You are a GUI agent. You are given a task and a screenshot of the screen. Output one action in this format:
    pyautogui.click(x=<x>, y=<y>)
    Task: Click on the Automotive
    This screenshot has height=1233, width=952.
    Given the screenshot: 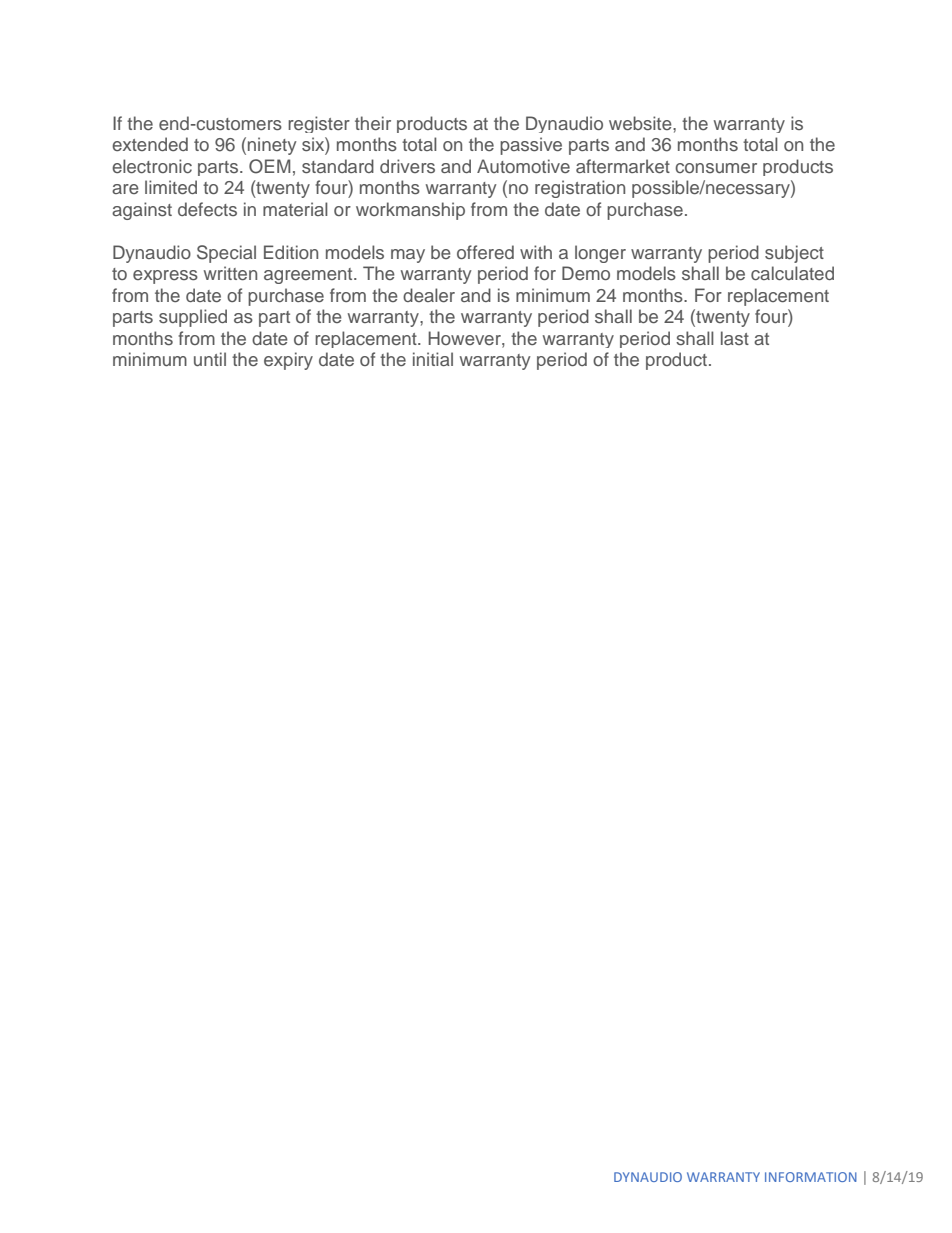 What is the action you would take?
    pyautogui.click(x=523, y=166)
